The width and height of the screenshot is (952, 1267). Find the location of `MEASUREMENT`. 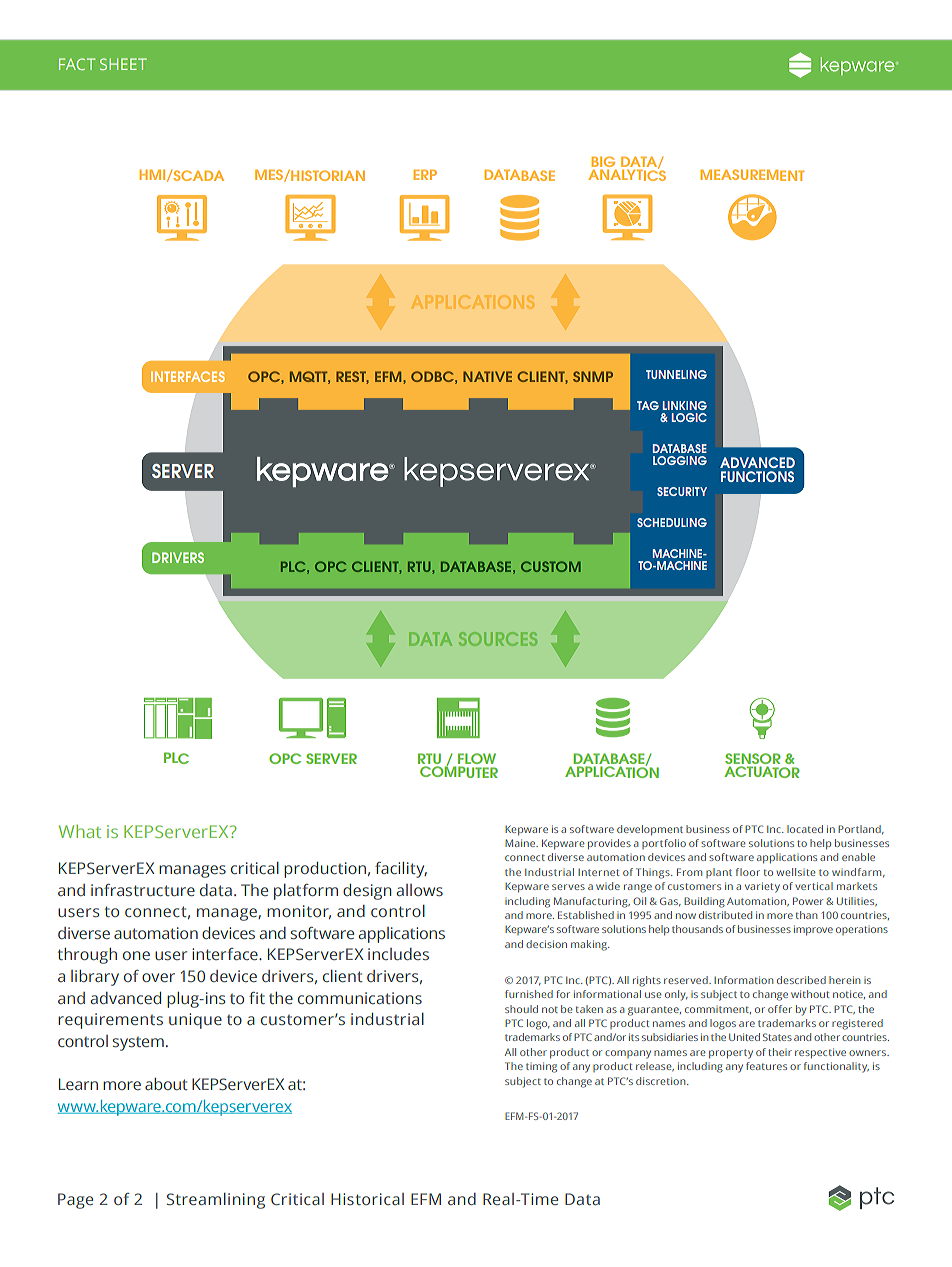

MEASUREMENT is located at coordinates (752, 175).
